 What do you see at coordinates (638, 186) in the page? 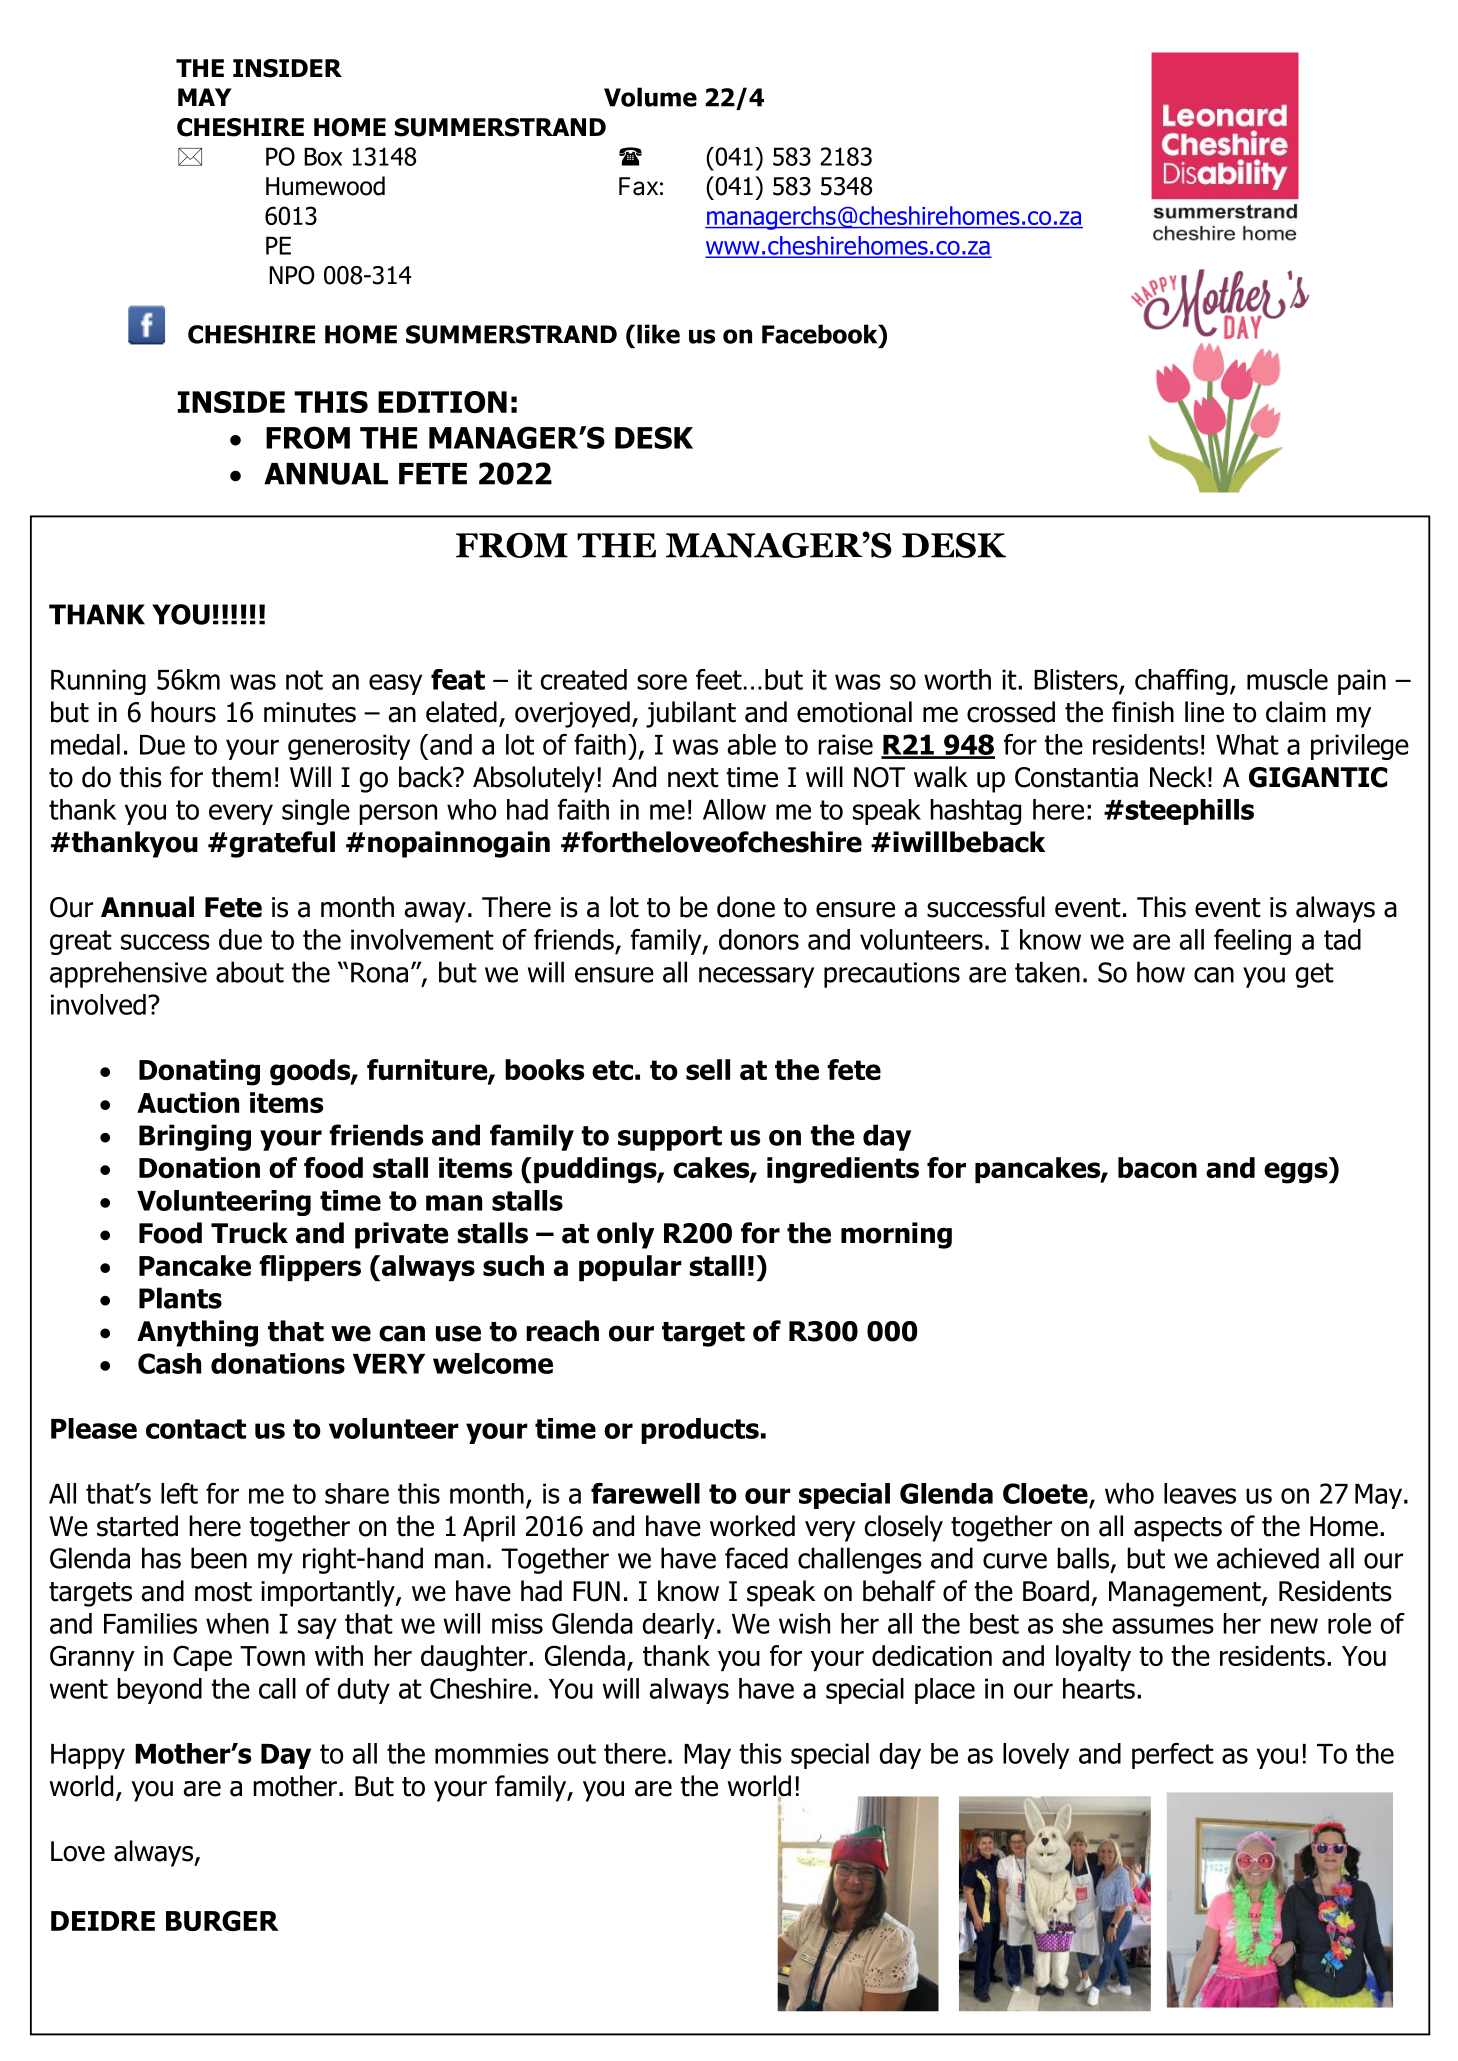
I see `Fax` at bounding box center [638, 186].
